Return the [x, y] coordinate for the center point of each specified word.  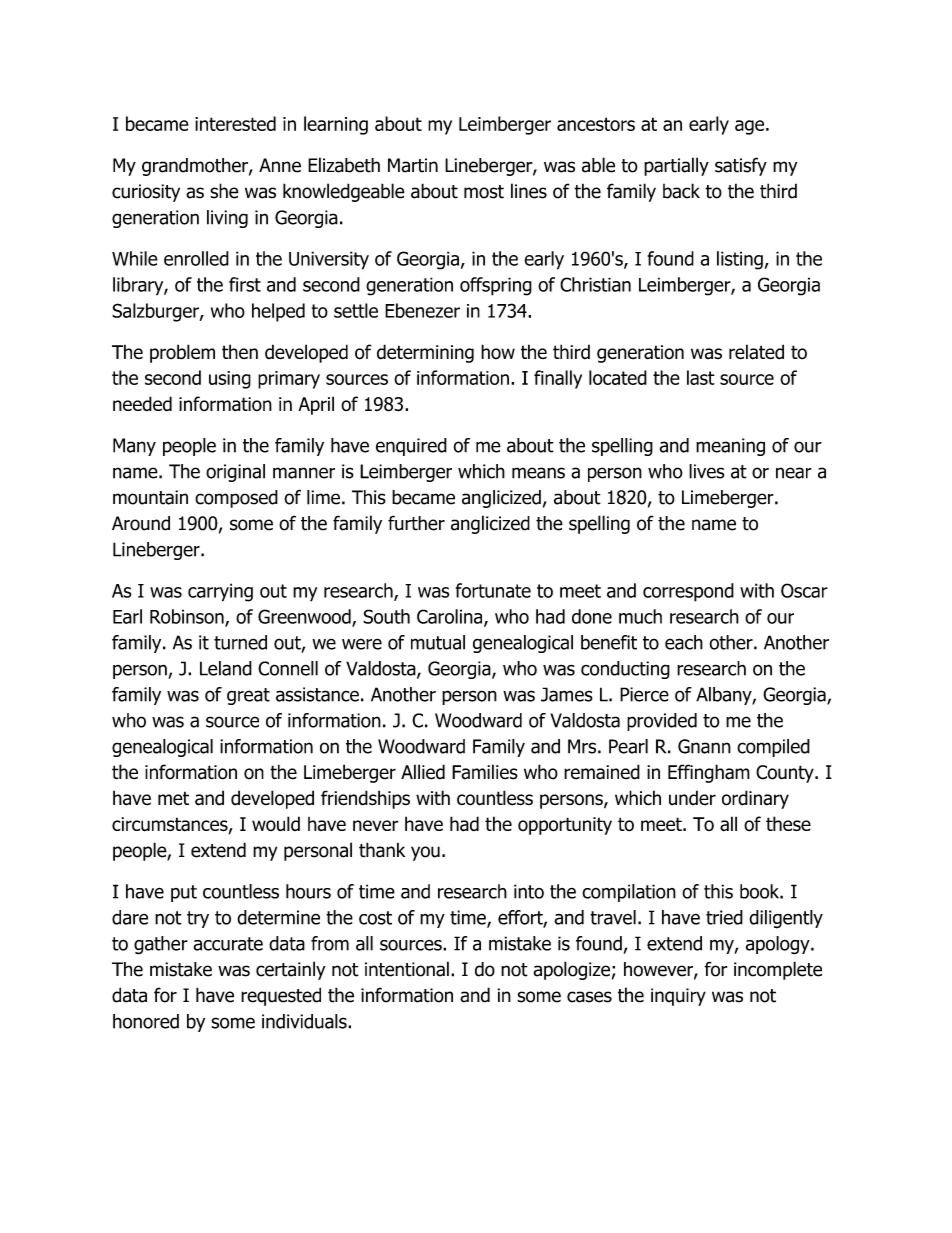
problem [182, 353]
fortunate [493, 590]
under [692, 798]
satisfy [741, 166]
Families [485, 772]
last [701, 377]
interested [235, 123]
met [173, 799]
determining [425, 353]
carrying [220, 592]
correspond [688, 592]
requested [281, 996]
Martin [413, 165]
